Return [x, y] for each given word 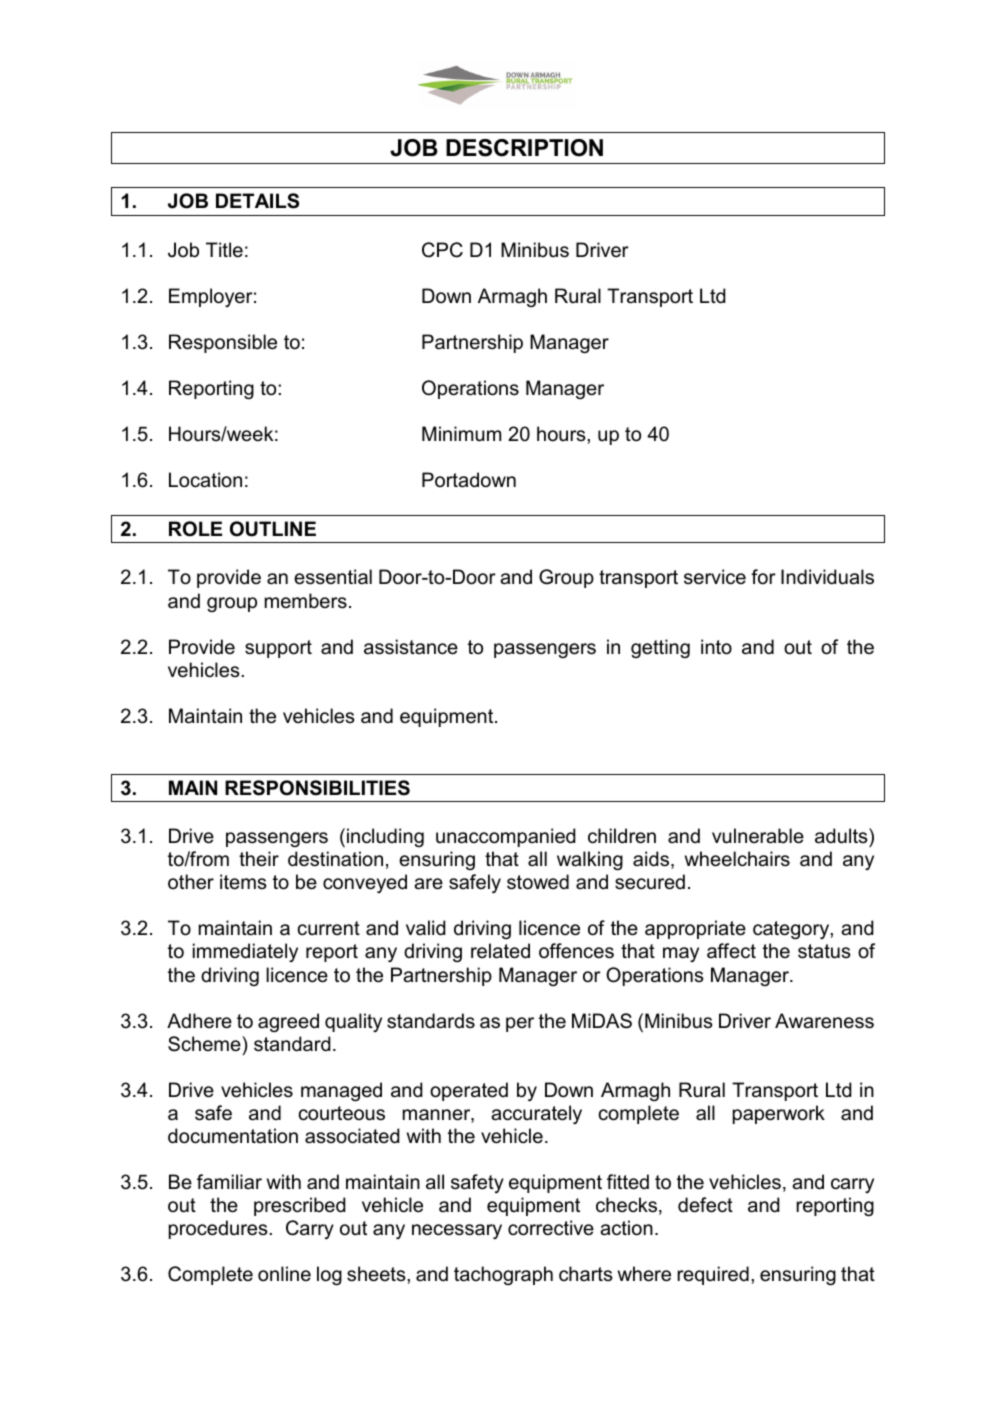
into [716, 647]
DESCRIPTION [524, 148]
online [284, 1274]
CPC [442, 250]
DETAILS [257, 201]
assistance [411, 647]
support [278, 649]
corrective [551, 1228]
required [713, 1275]
